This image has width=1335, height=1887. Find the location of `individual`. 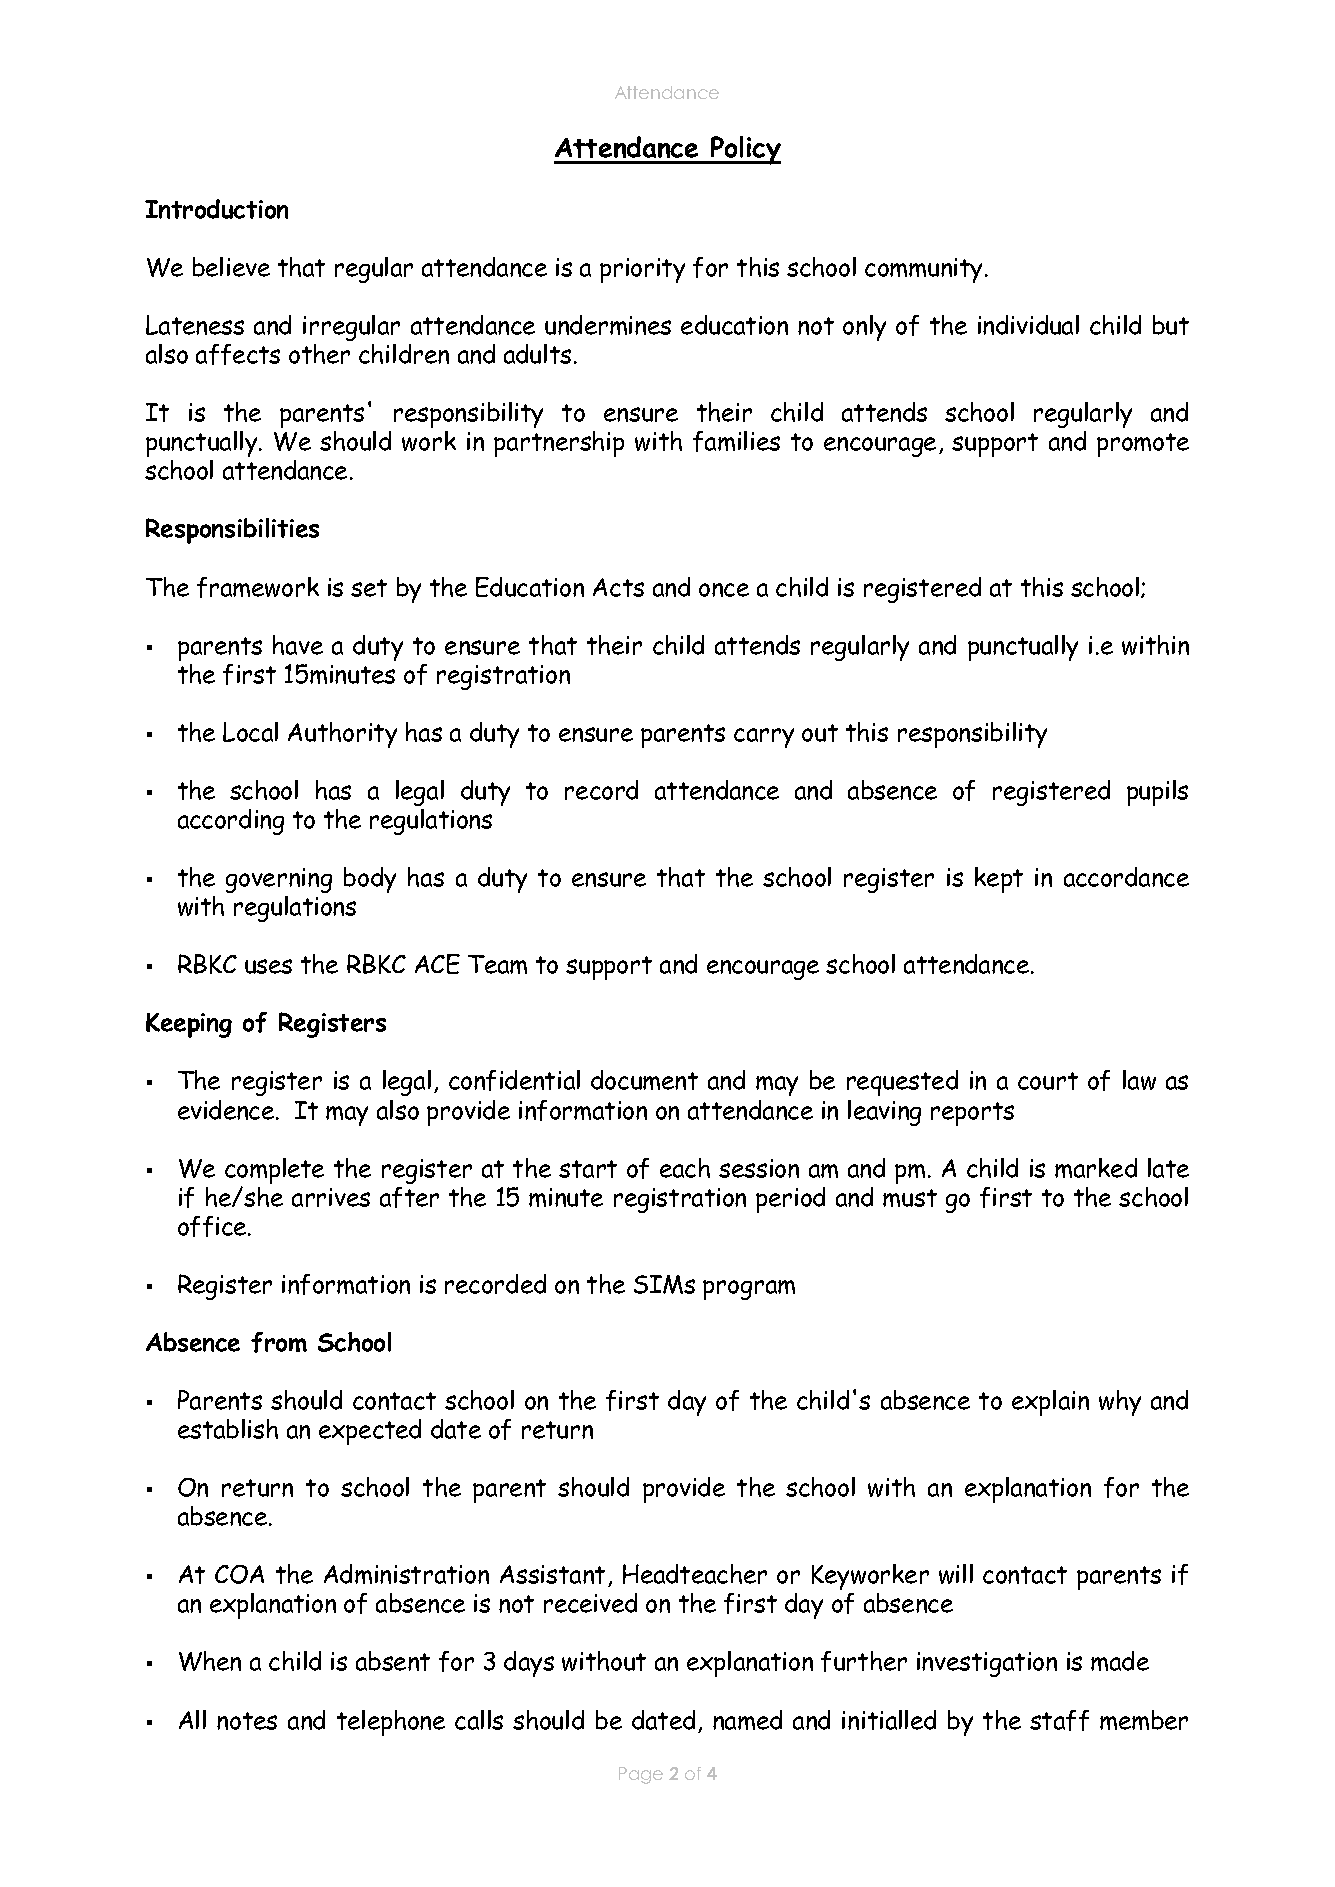

individual is located at coordinates (1028, 325).
